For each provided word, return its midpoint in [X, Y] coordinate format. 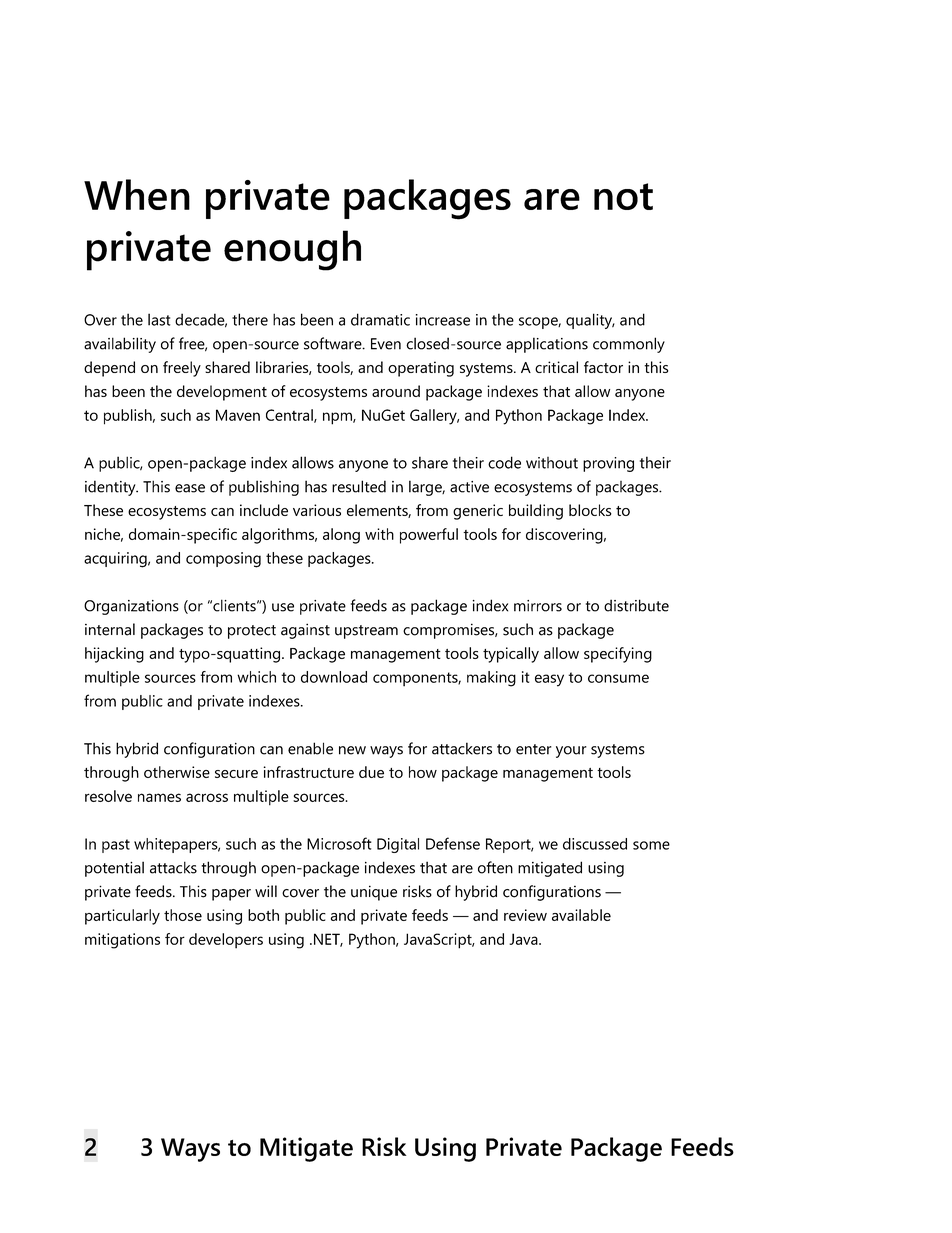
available [581, 915]
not [623, 196]
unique [374, 893]
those [183, 915]
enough [292, 250]
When [137, 194]
